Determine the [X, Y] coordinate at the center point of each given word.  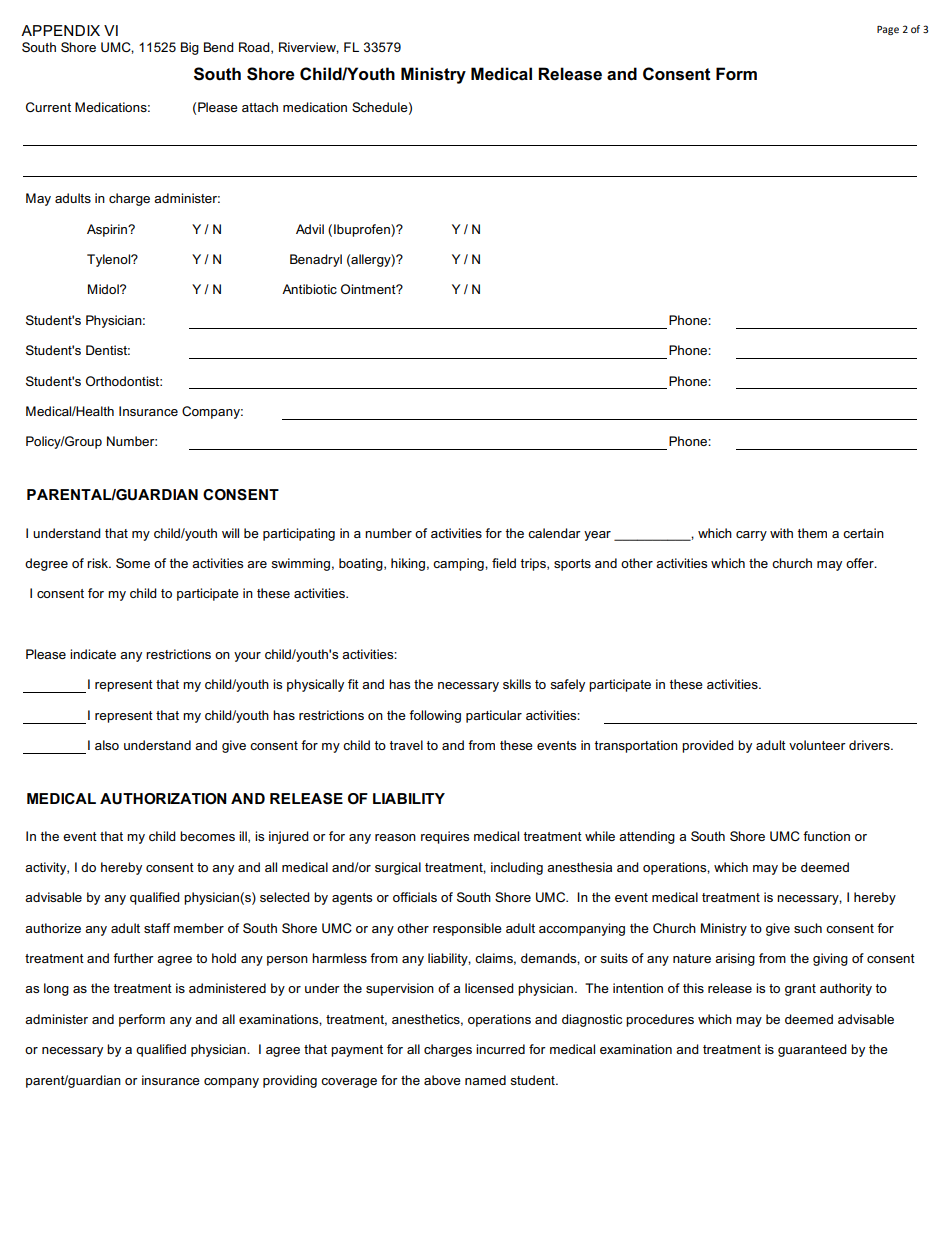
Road [255, 48]
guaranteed [812, 1050]
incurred [500, 1049]
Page [888, 30]
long [56, 989]
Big [190, 48]
